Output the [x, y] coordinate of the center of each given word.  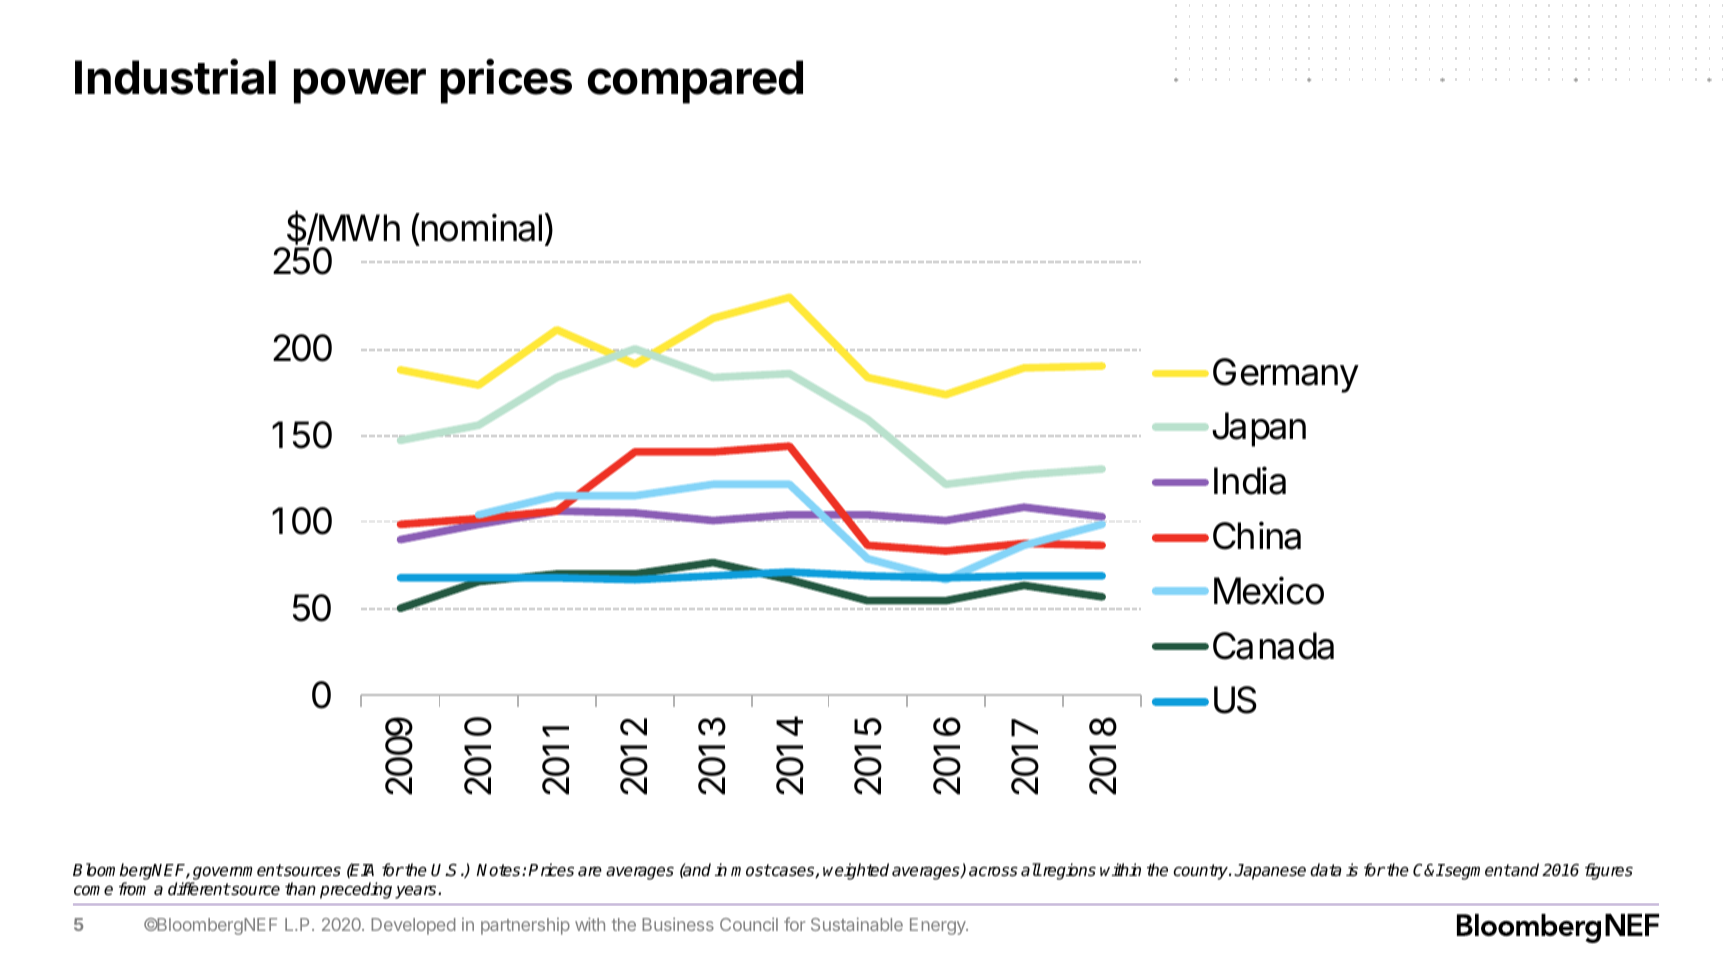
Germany [1286, 375]
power [360, 86]
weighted [856, 871]
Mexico [1269, 590]
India [1250, 480]
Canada [1273, 646]
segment [1477, 872]
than [300, 888]
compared [695, 82]
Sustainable [857, 924]
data [1326, 870]
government [238, 872]
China [1257, 535]
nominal [481, 227]
